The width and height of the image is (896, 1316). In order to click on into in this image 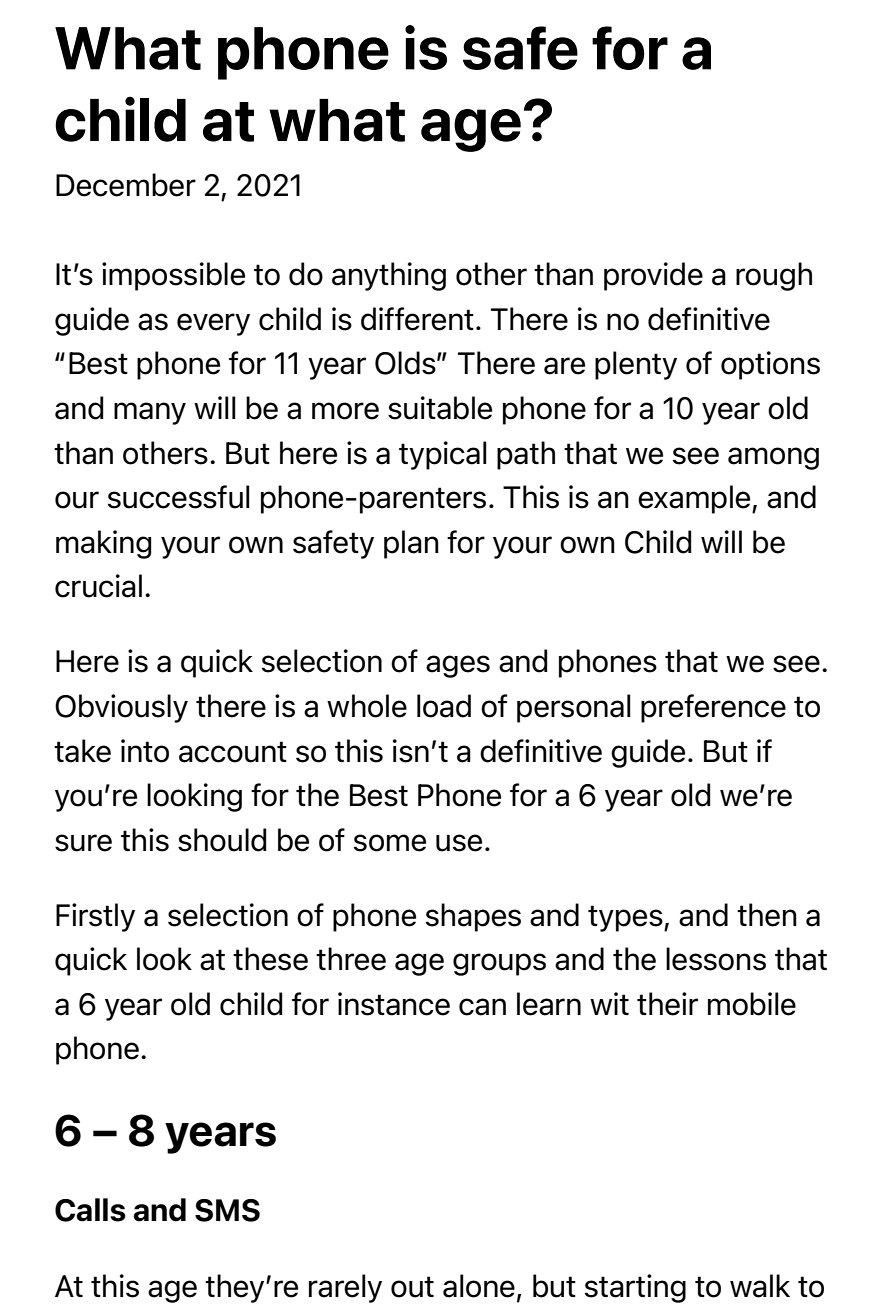, I will do `click(145, 751)`.
